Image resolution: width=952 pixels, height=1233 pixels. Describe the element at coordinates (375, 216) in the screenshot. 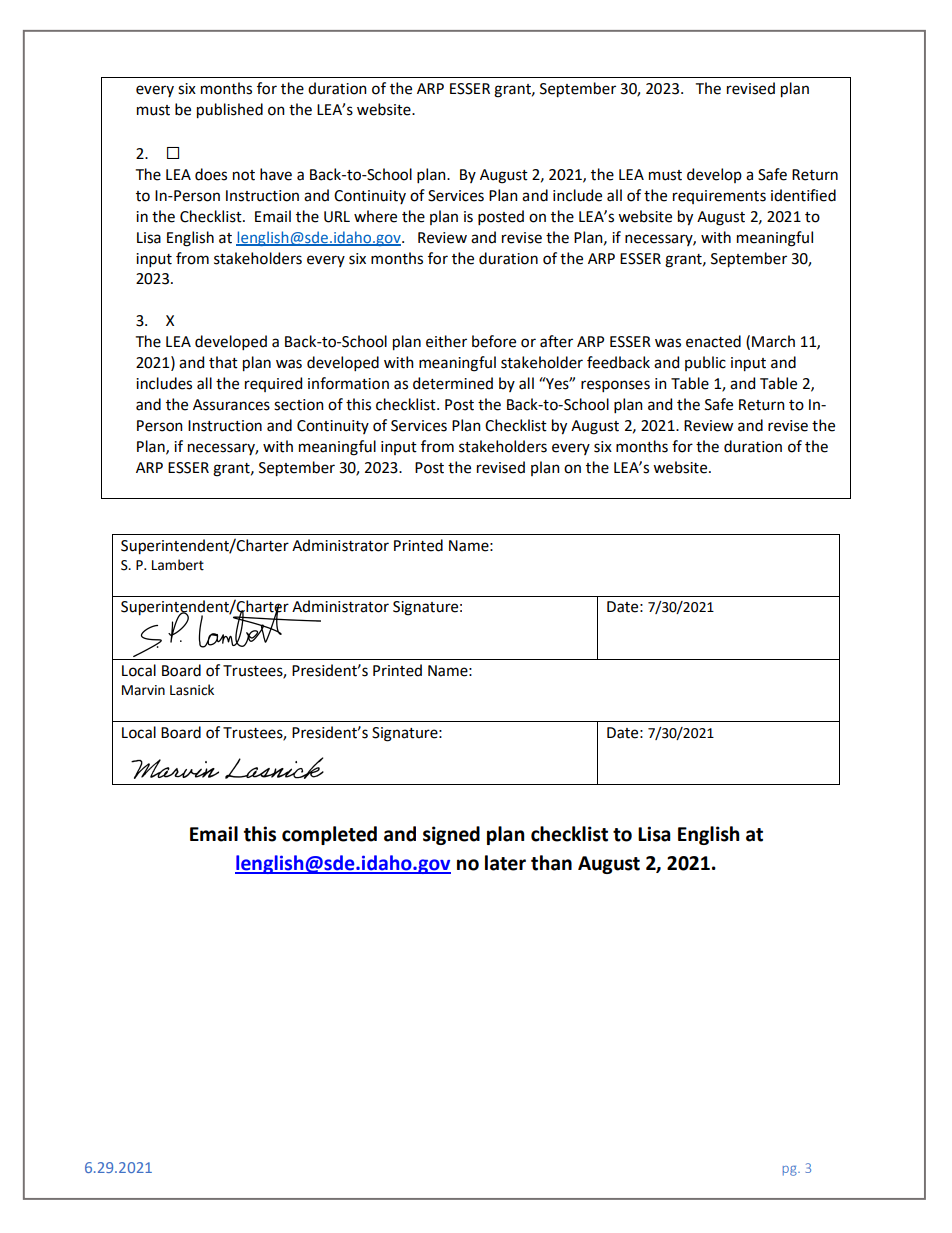

I see `where` at that location.
